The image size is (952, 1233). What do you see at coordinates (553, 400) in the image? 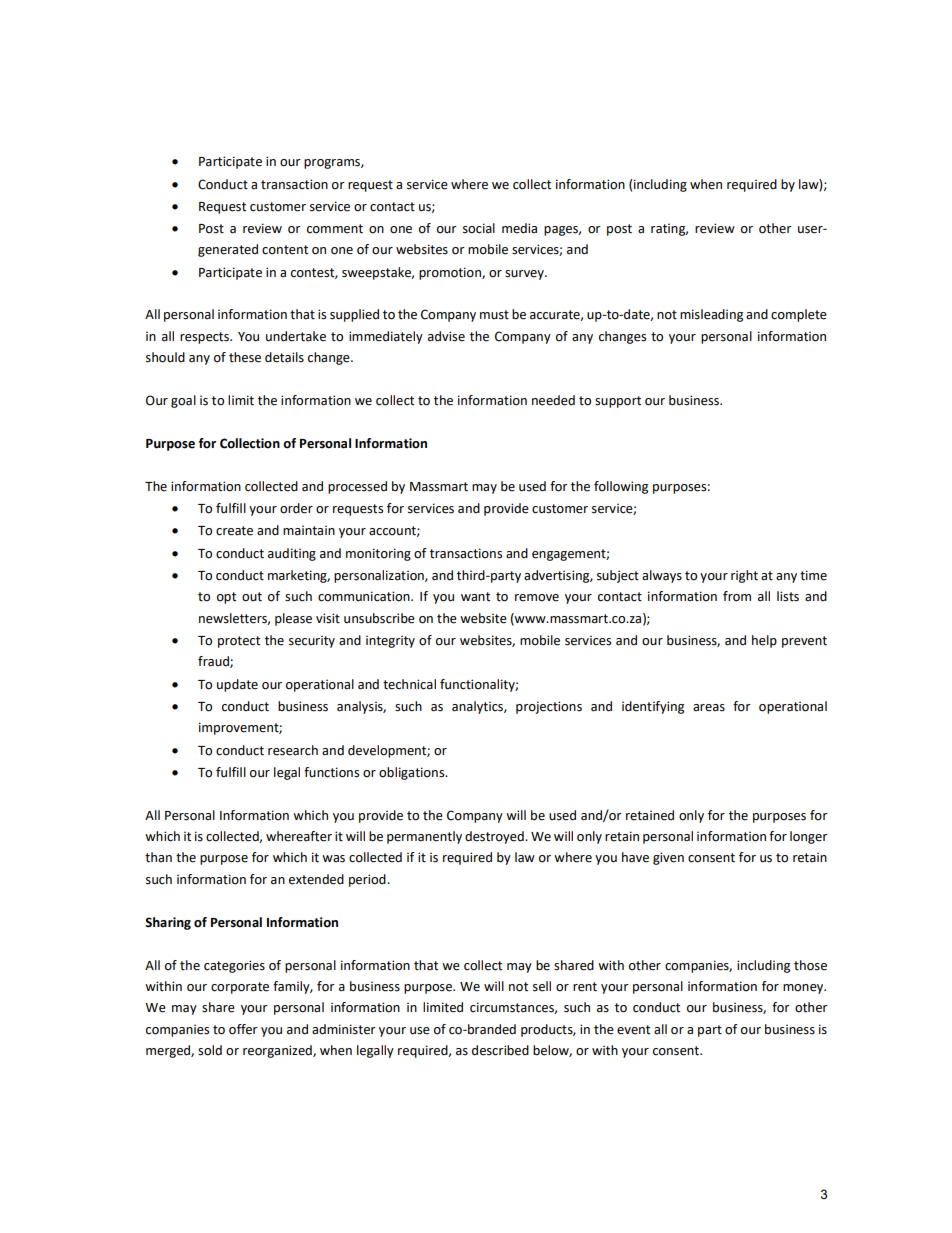
I see `needed` at bounding box center [553, 400].
